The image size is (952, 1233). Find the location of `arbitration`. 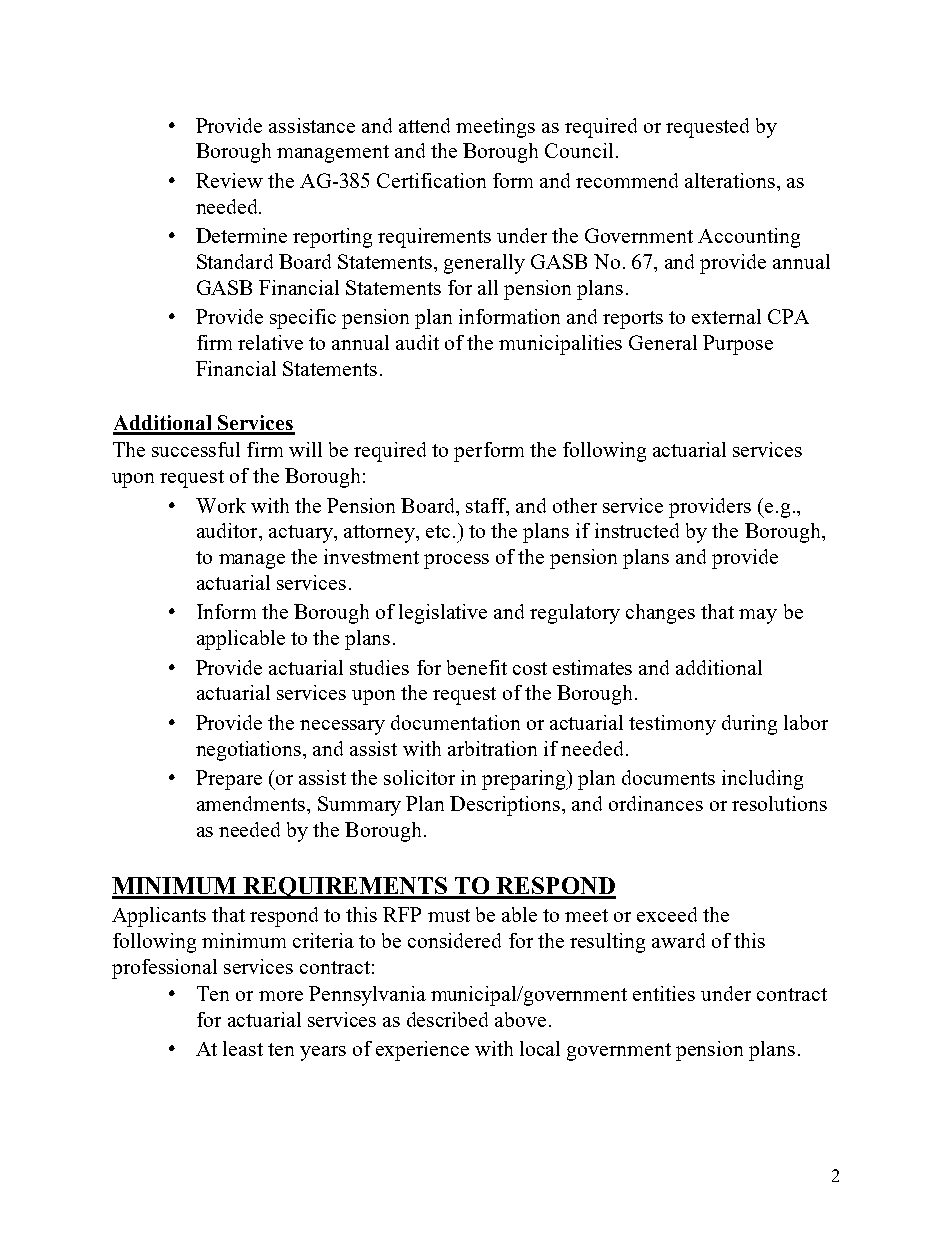

arbitration is located at coordinates (492, 748).
